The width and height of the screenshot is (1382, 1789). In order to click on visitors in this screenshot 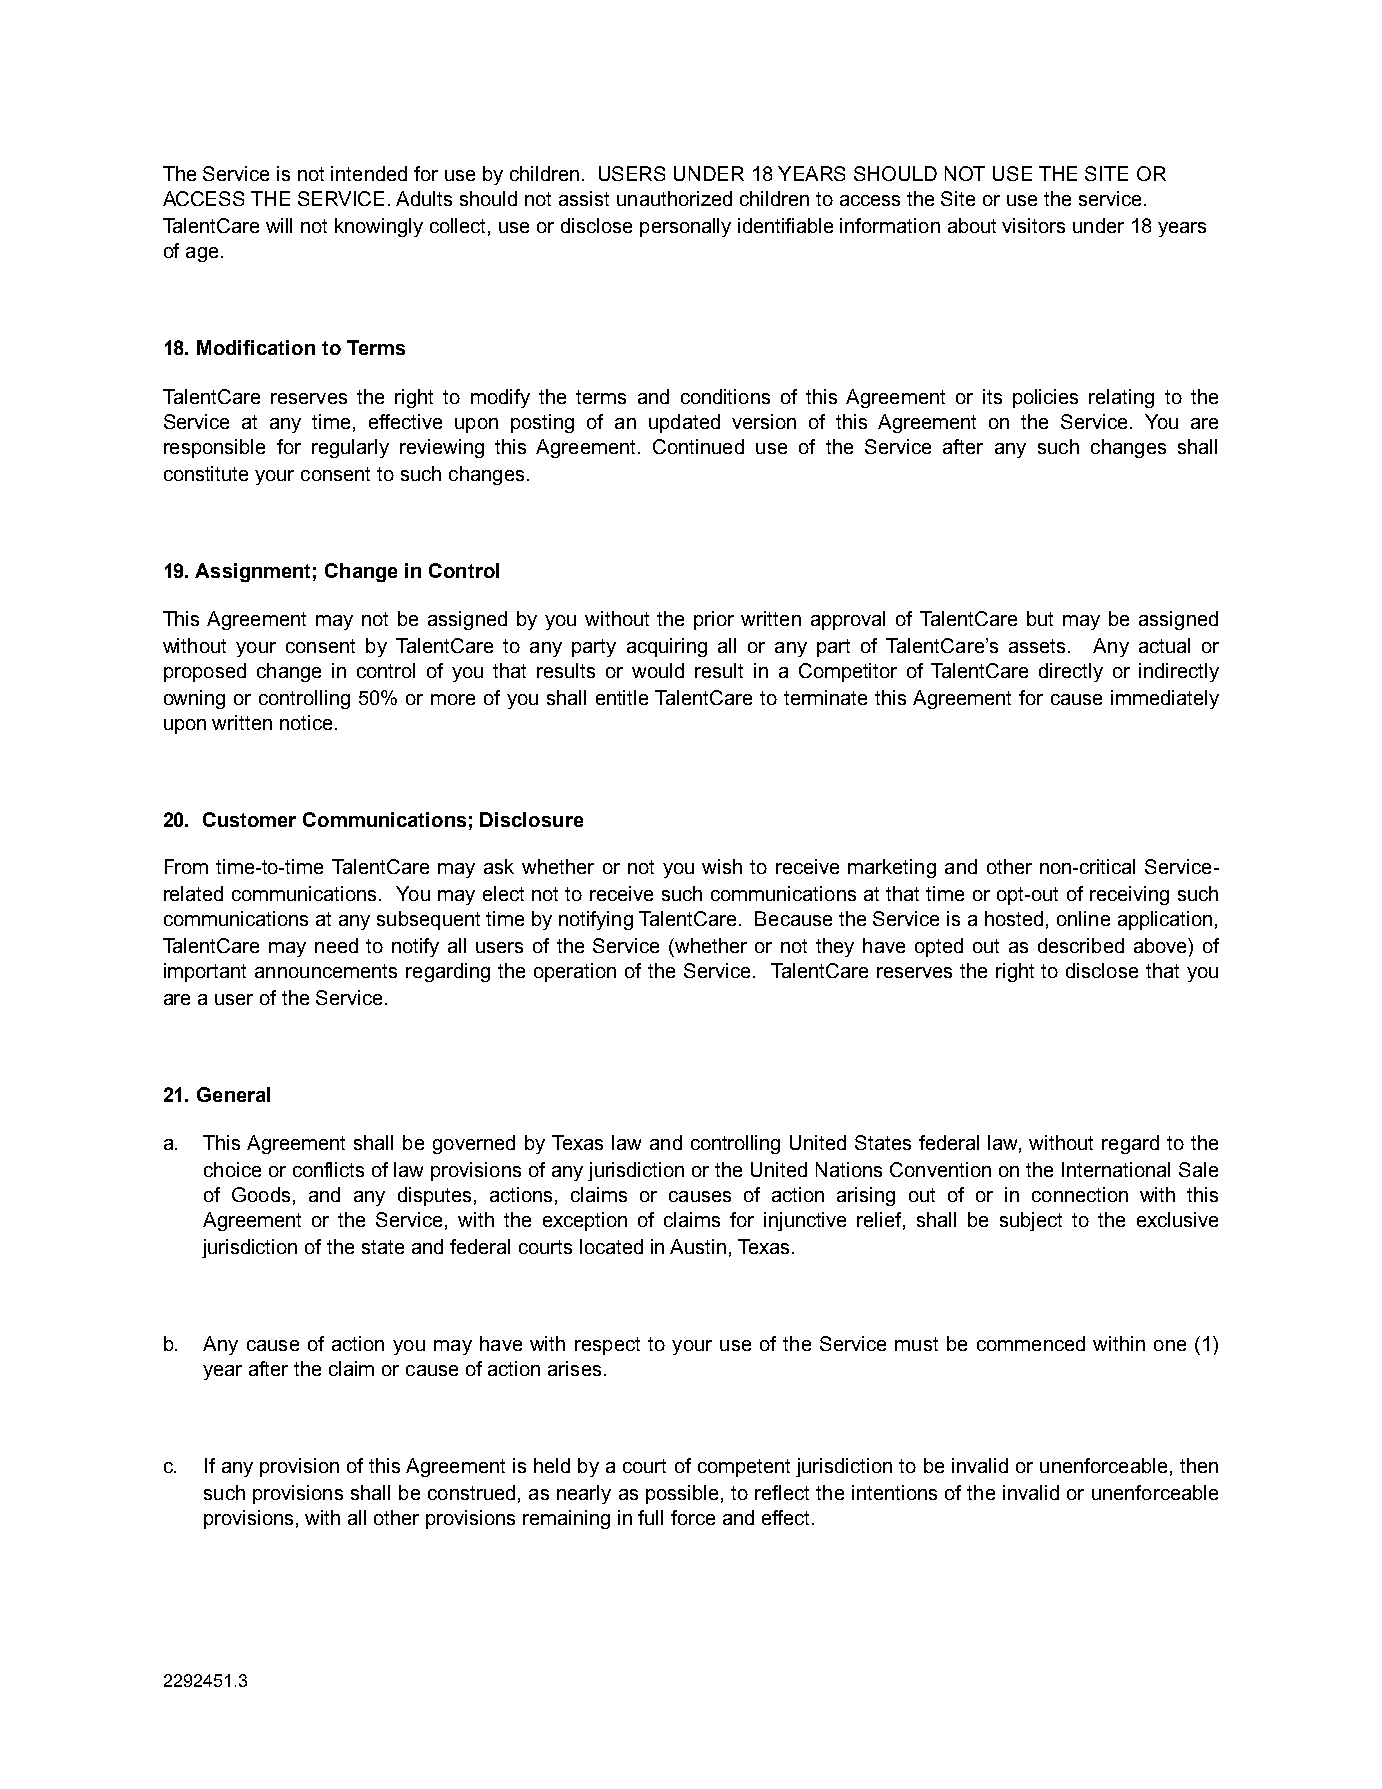, I will do `click(1033, 225)`.
